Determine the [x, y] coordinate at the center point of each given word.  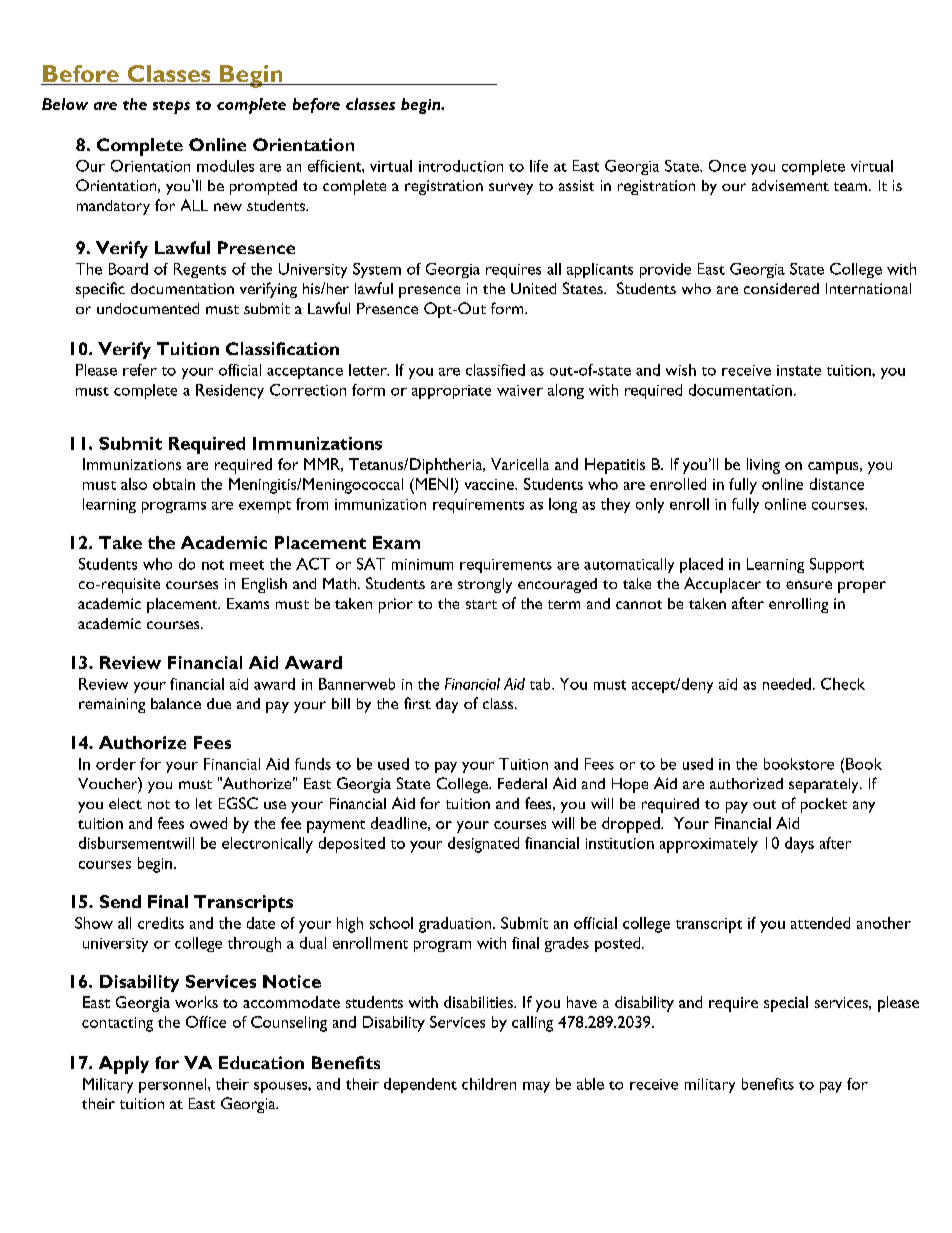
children [489, 1084]
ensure [809, 585]
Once [727, 166]
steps [171, 107]
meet [247, 565]
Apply [124, 1065]
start [481, 604]
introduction [461, 166]
